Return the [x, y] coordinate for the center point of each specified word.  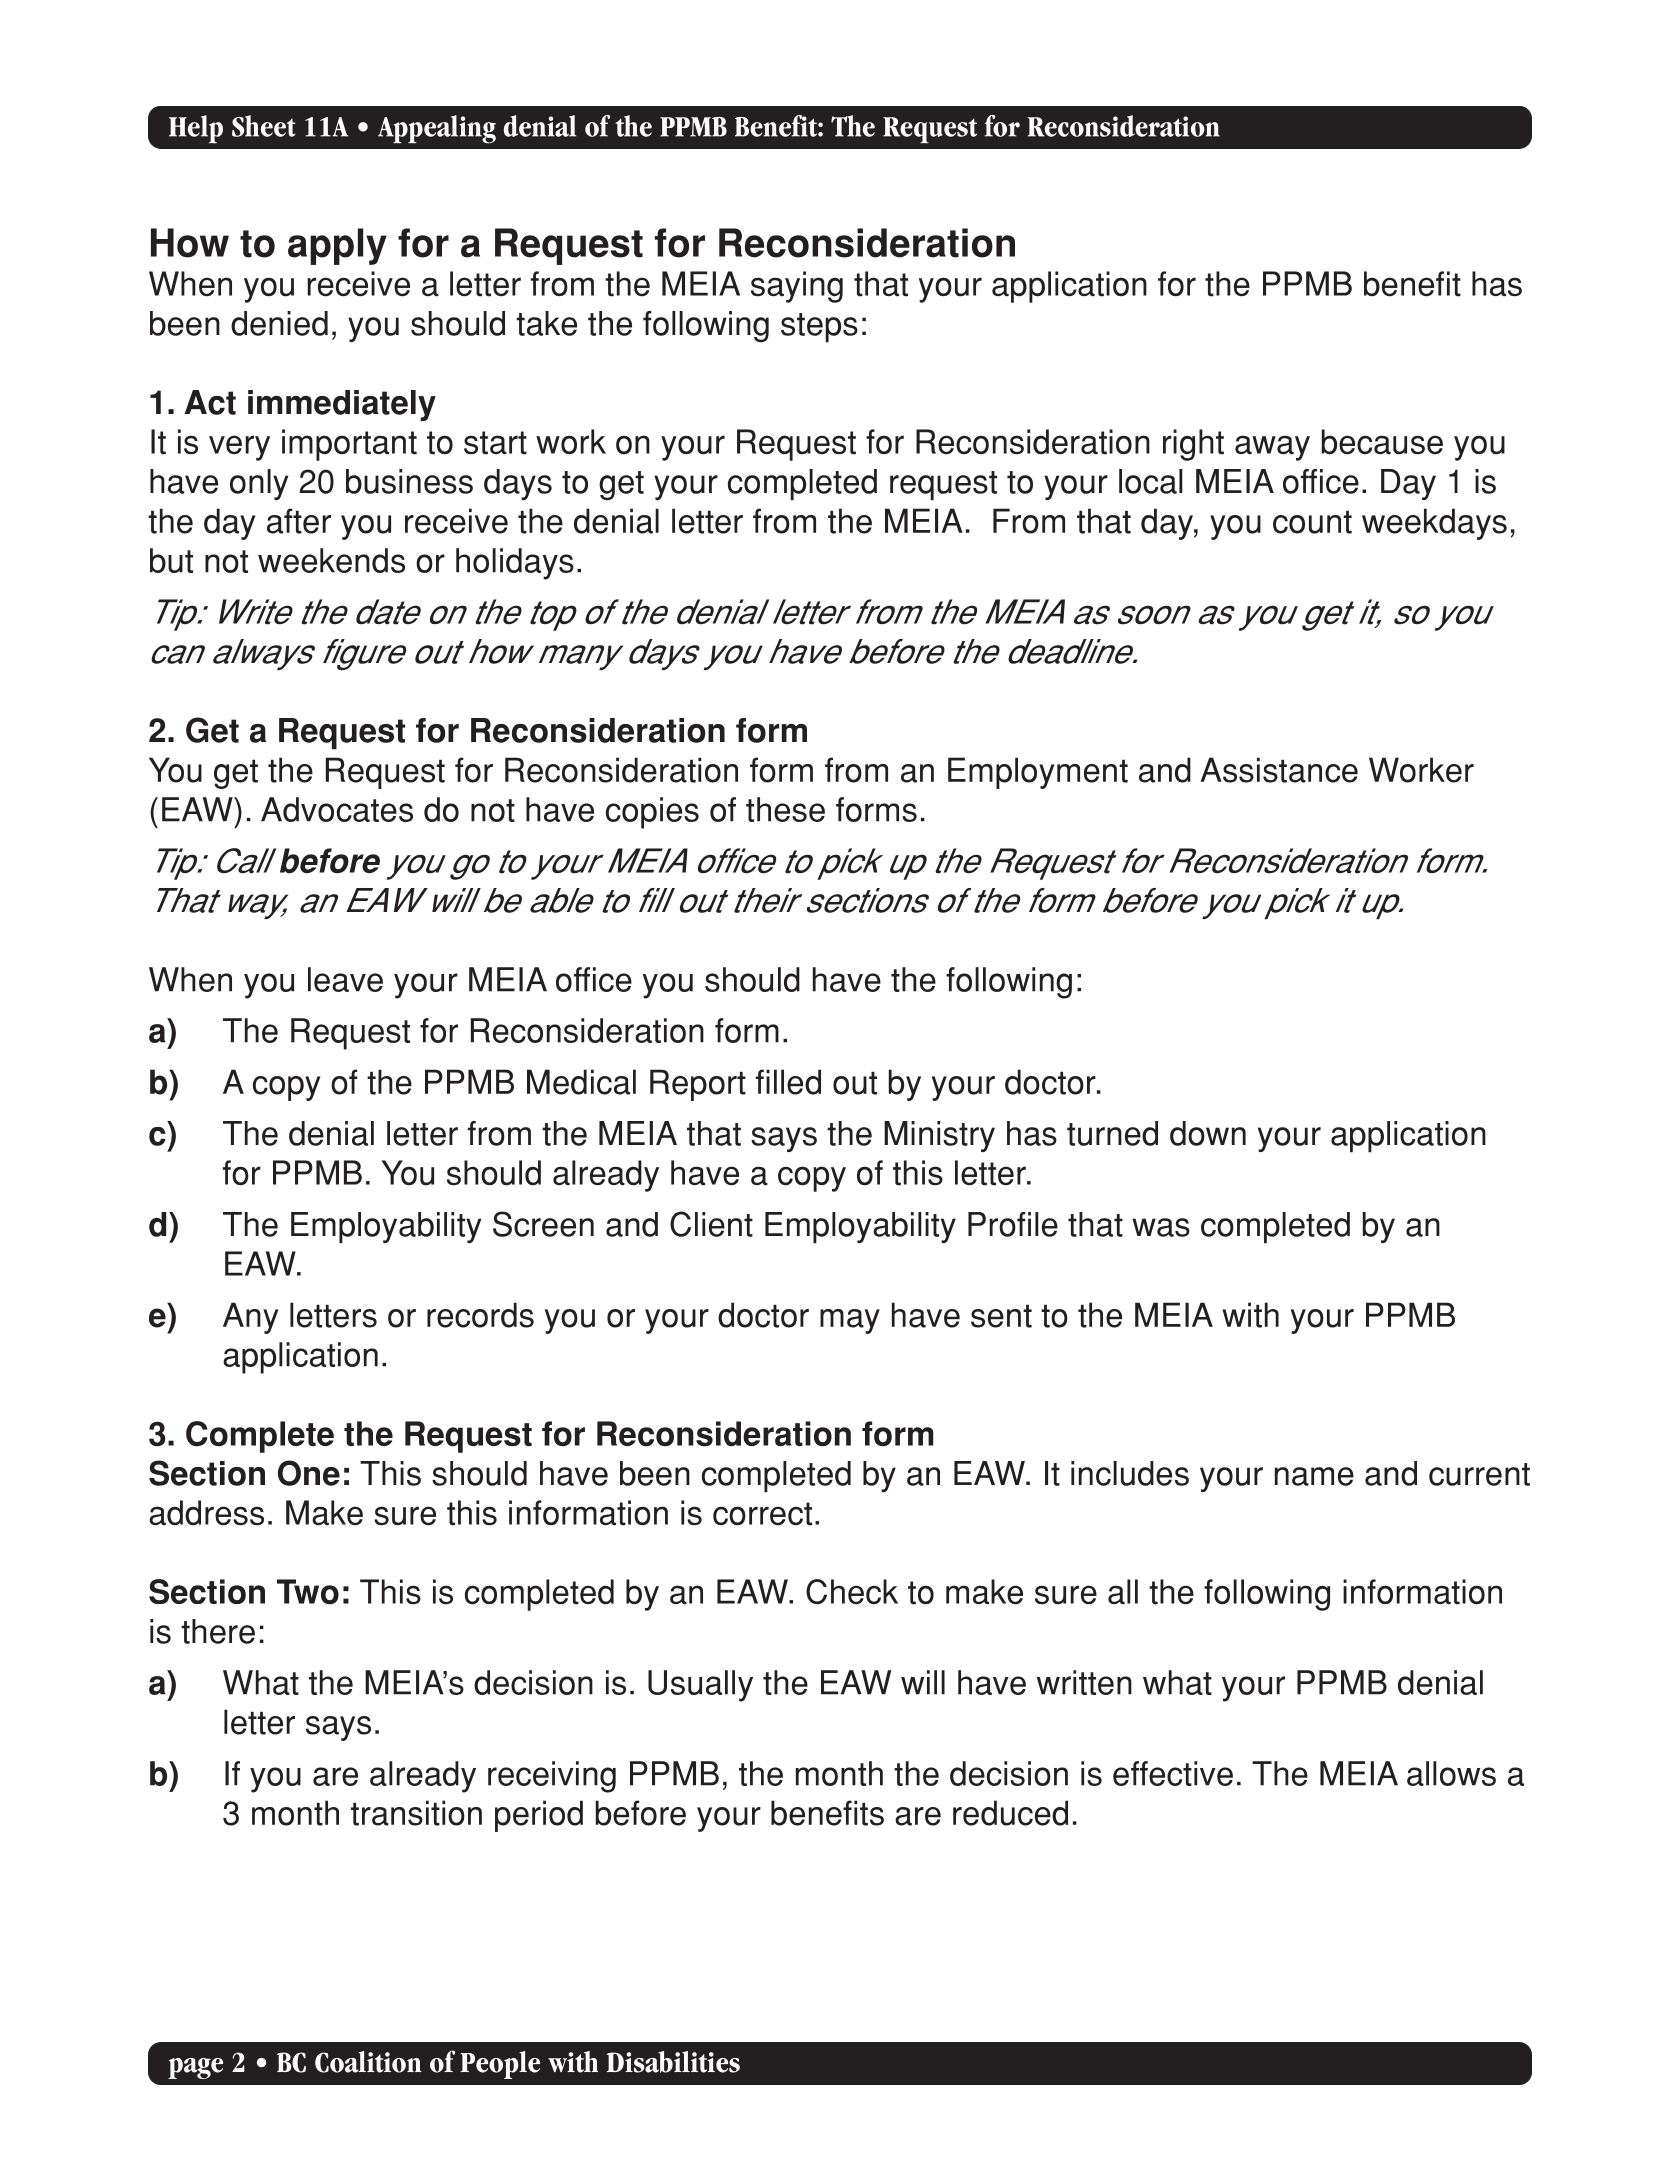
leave [345, 979]
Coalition [368, 2062]
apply [337, 246]
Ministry [939, 1136]
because [1382, 442]
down [1208, 1133]
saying [797, 287]
